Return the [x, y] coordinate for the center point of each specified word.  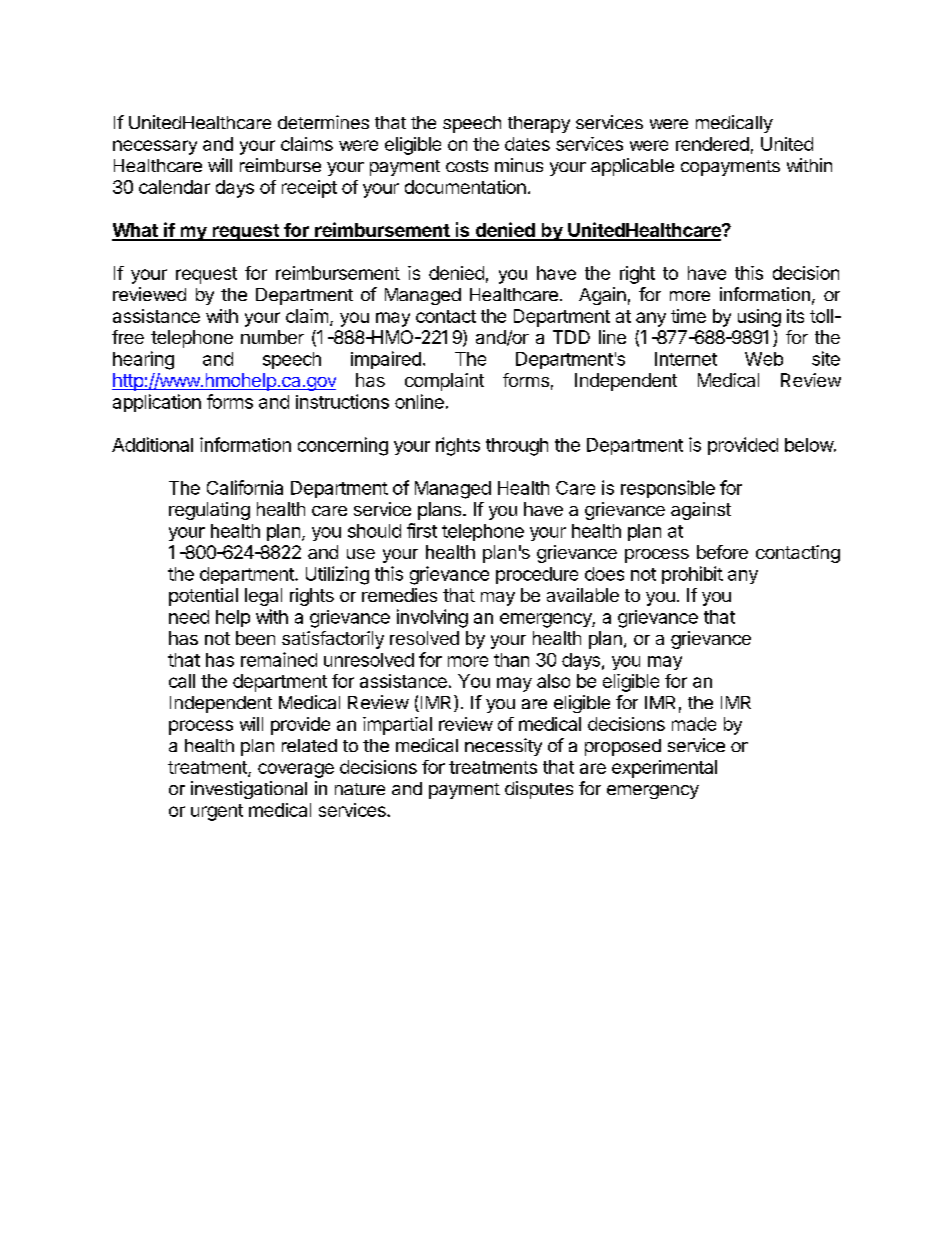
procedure [537, 575]
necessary [155, 147]
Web [764, 359]
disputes [539, 790]
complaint [444, 382]
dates [527, 144]
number [272, 337]
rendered [712, 144]
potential [203, 597]
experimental [664, 769]
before [722, 552]
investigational [249, 790]
